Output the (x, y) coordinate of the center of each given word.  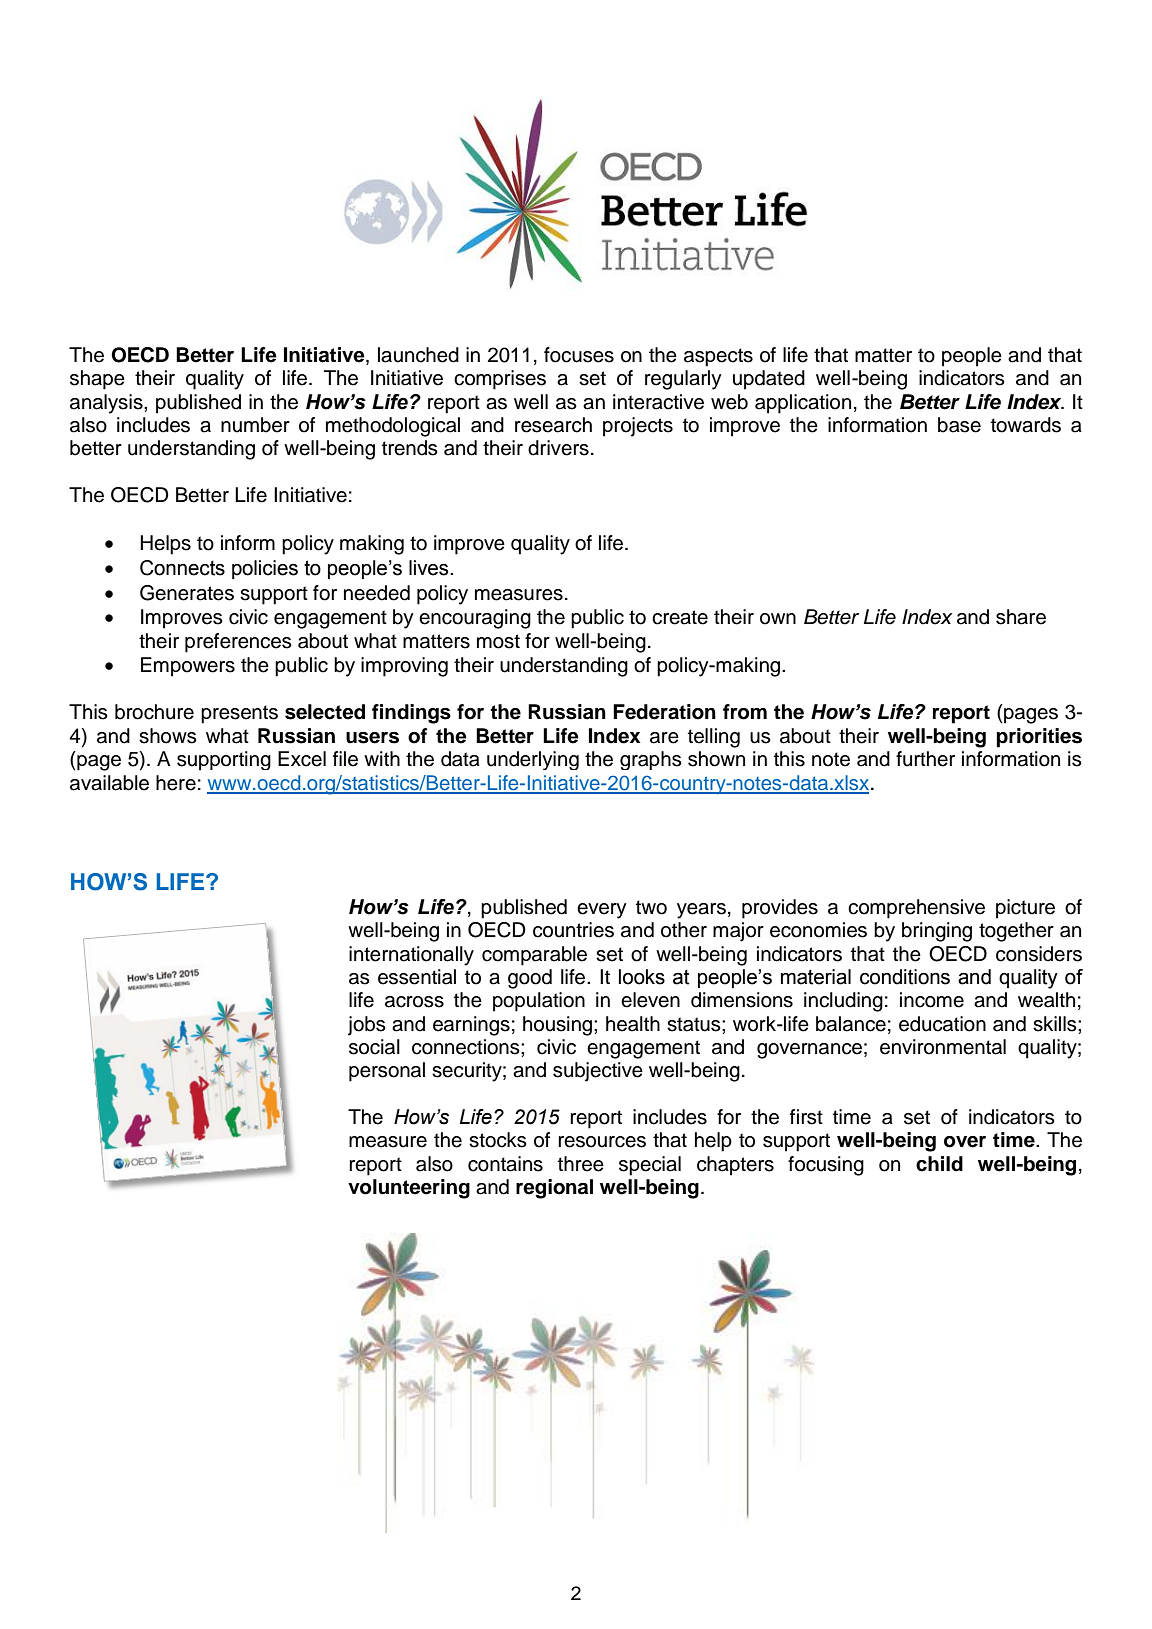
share (1021, 617)
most (498, 641)
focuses (579, 355)
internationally (411, 956)
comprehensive (916, 909)
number (255, 425)
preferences (238, 643)
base (959, 425)
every (602, 911)
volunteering (409, 1189)
